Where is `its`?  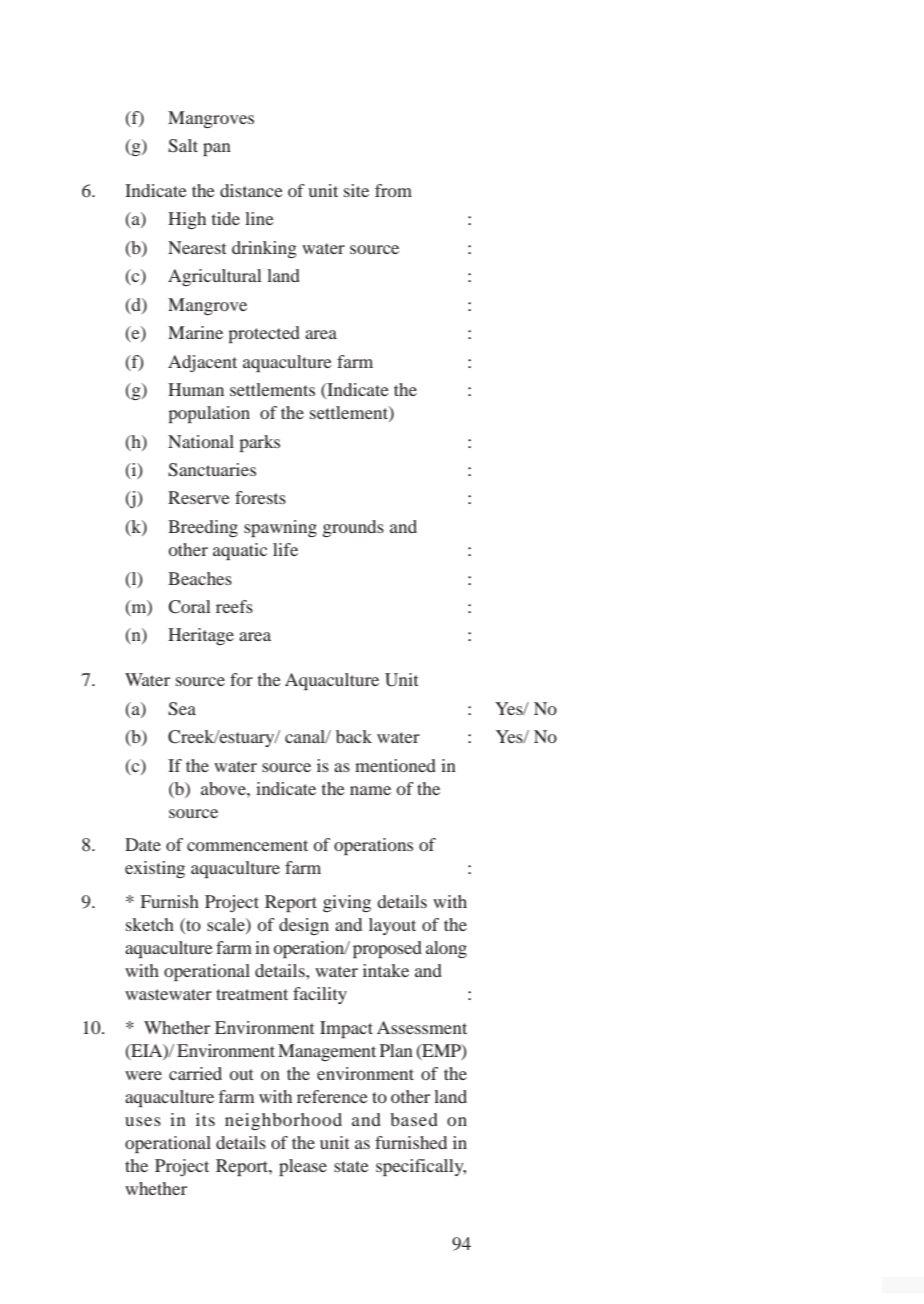 its is located at coordinates (205, 1119).
